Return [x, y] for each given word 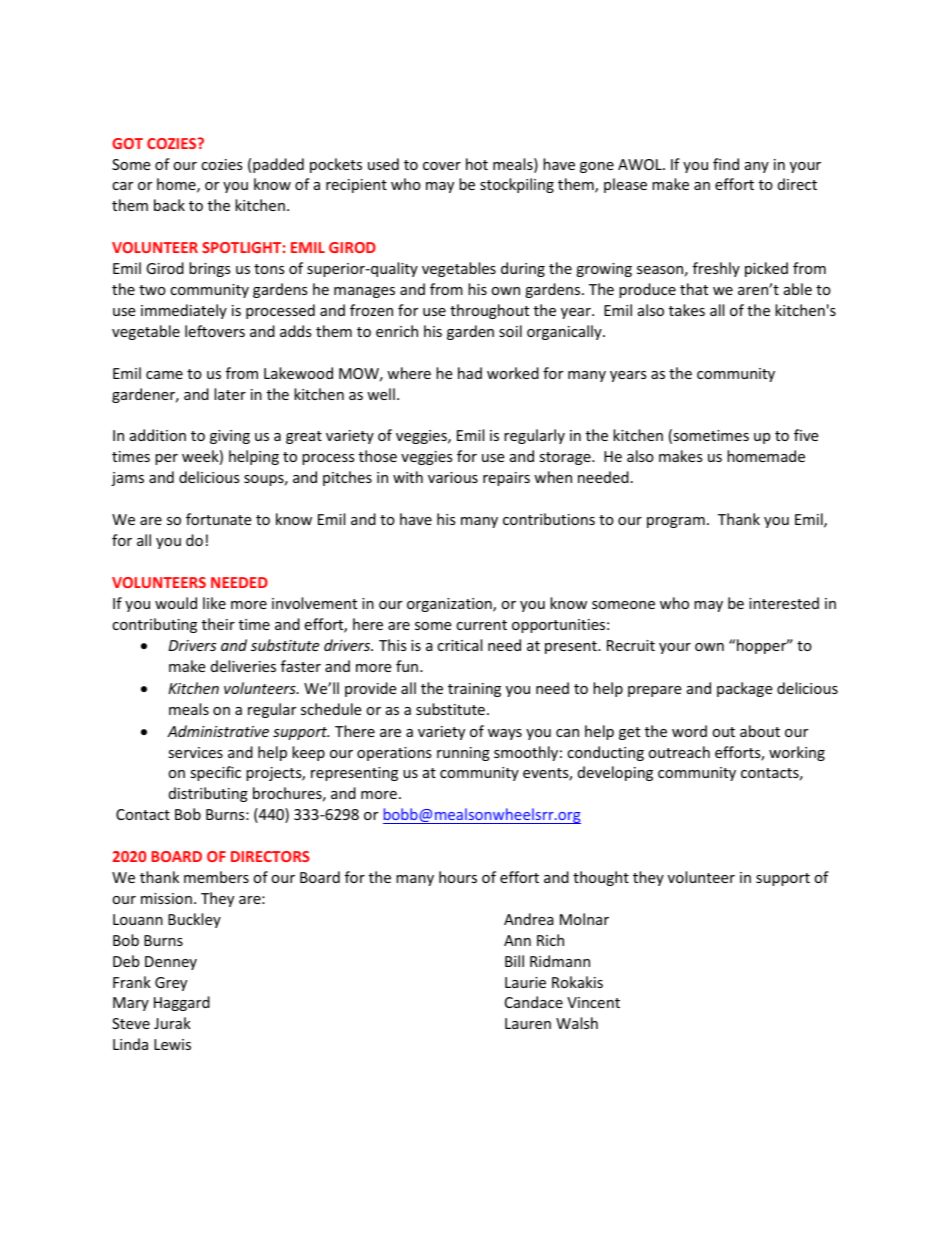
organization [450, 605]
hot [477, 164]
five [806, 435]
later [230, 394]
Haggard [182, 1003]
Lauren [528, 1023]
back [169, 205]
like [214, 603]
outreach [679, 752]
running [463, 754]
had [470, 373]
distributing [208, 794]
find [726, 164]
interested [784, 603]
